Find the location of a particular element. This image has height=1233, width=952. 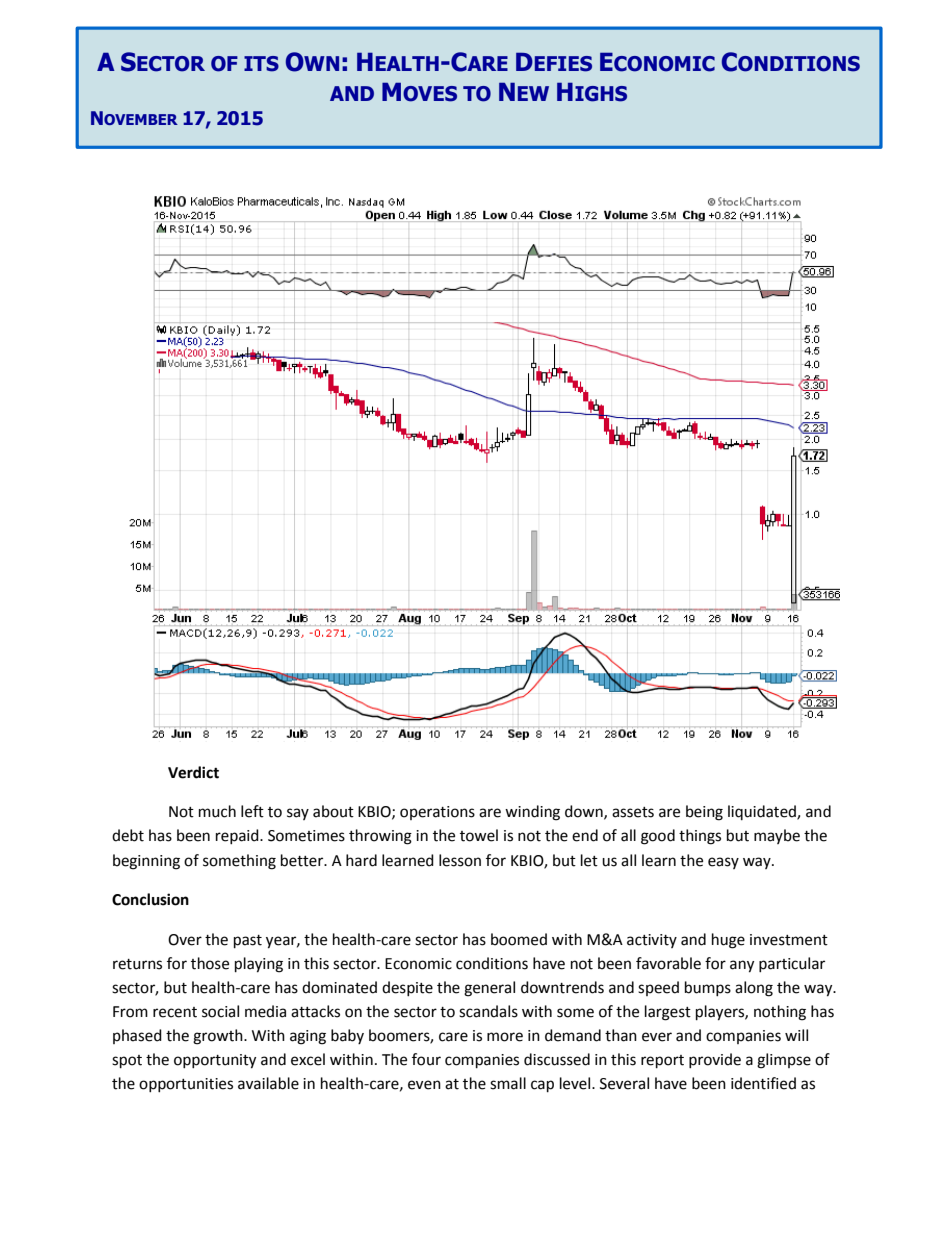

operations is located at coordinates (437, 813).
